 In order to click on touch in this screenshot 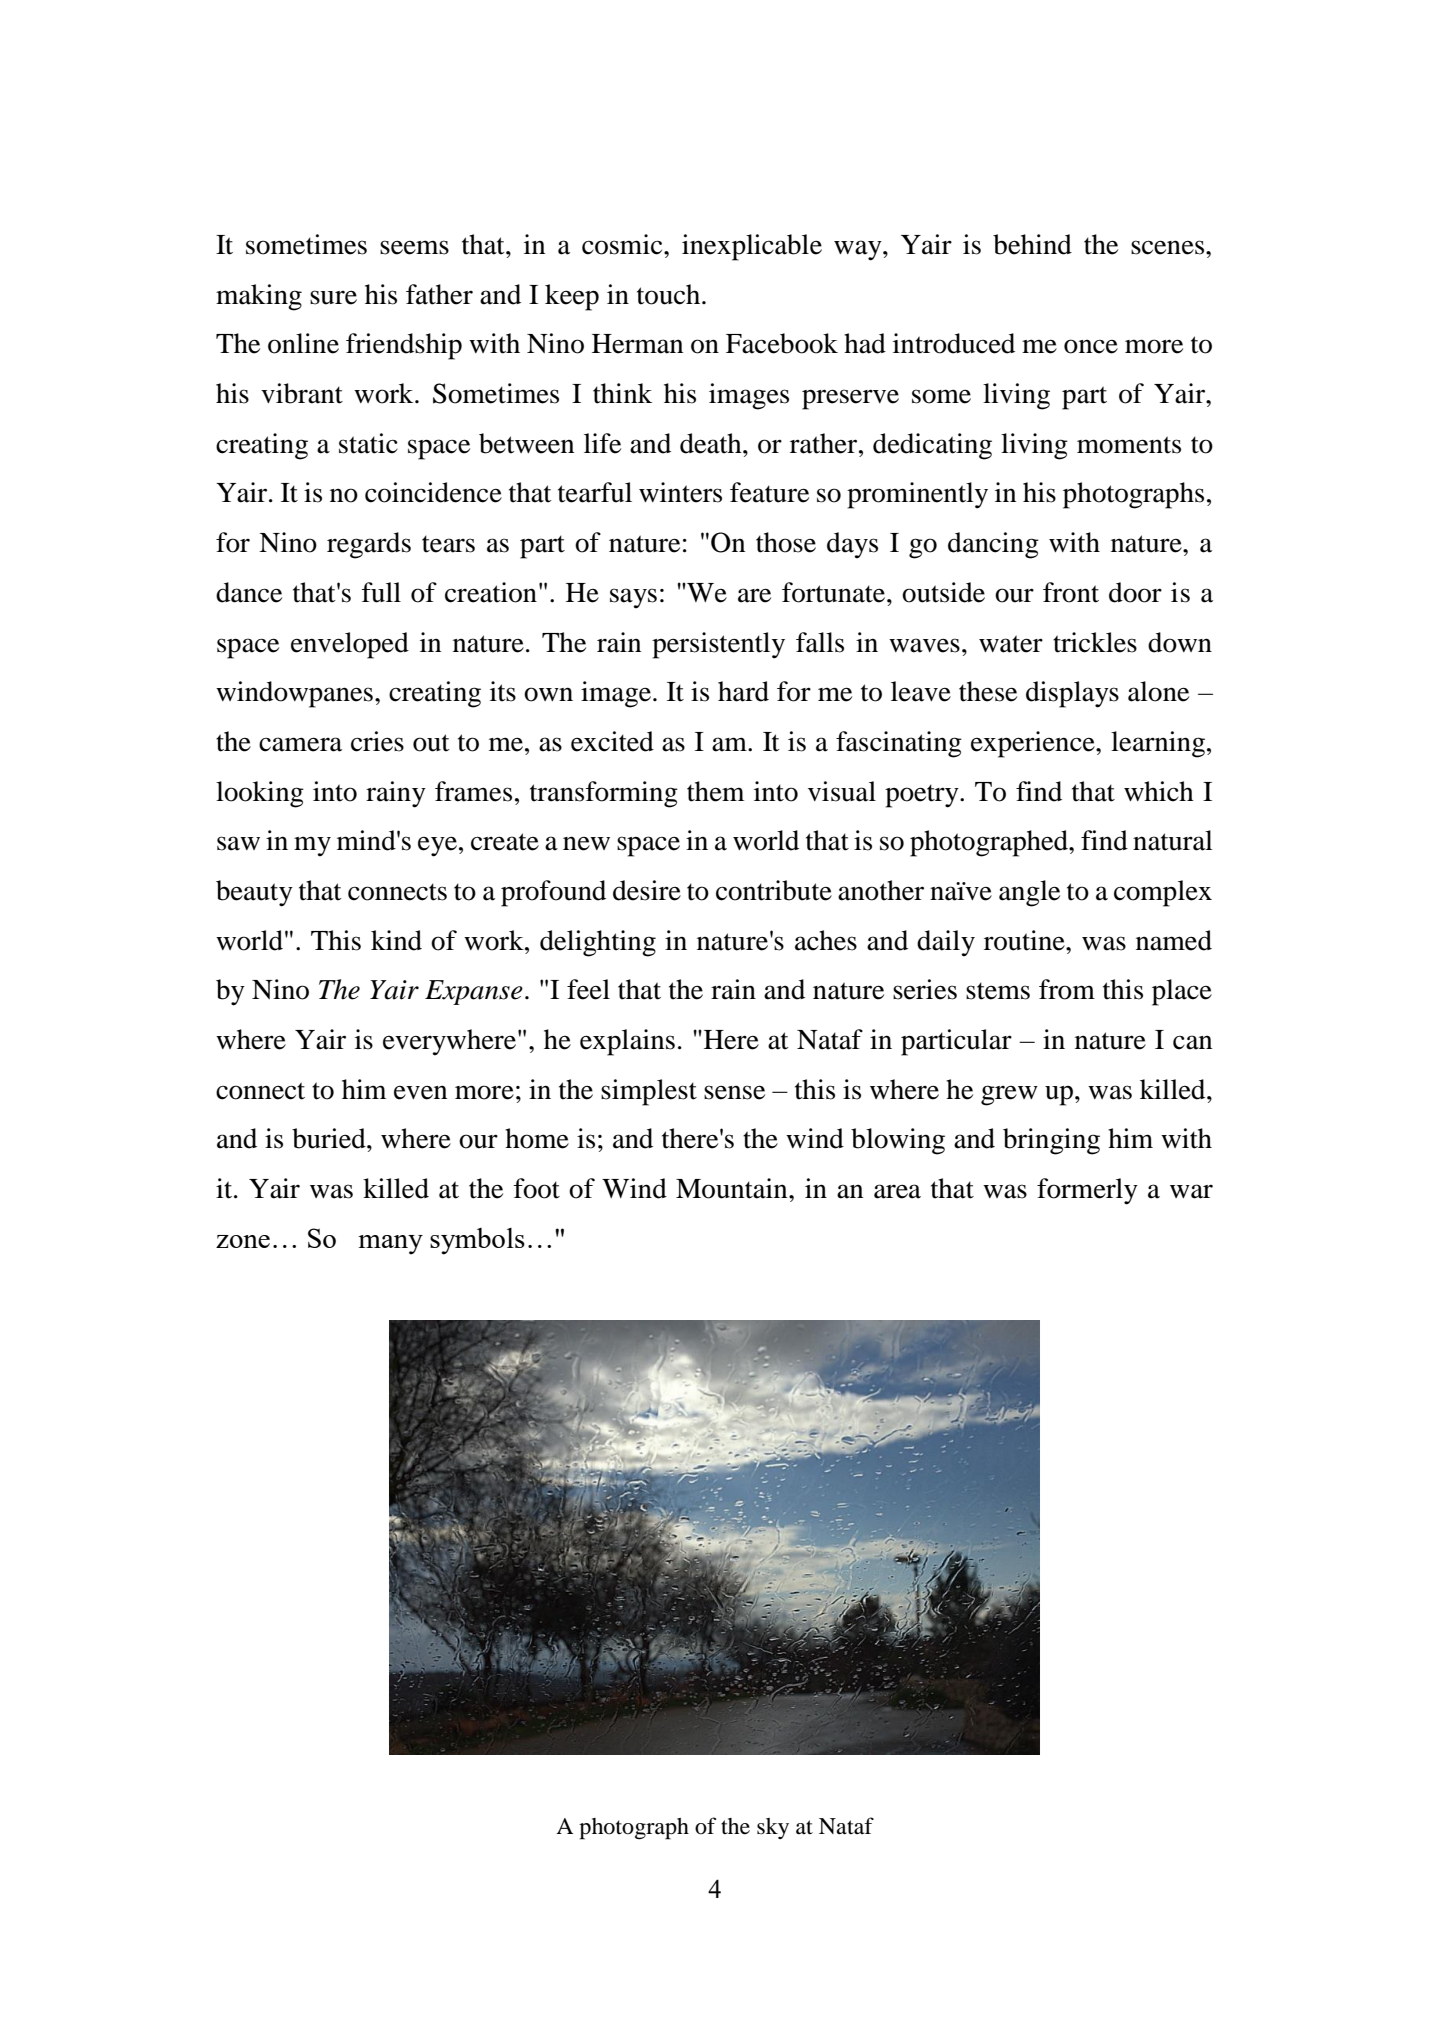, I will do `click(670, 294)`.
